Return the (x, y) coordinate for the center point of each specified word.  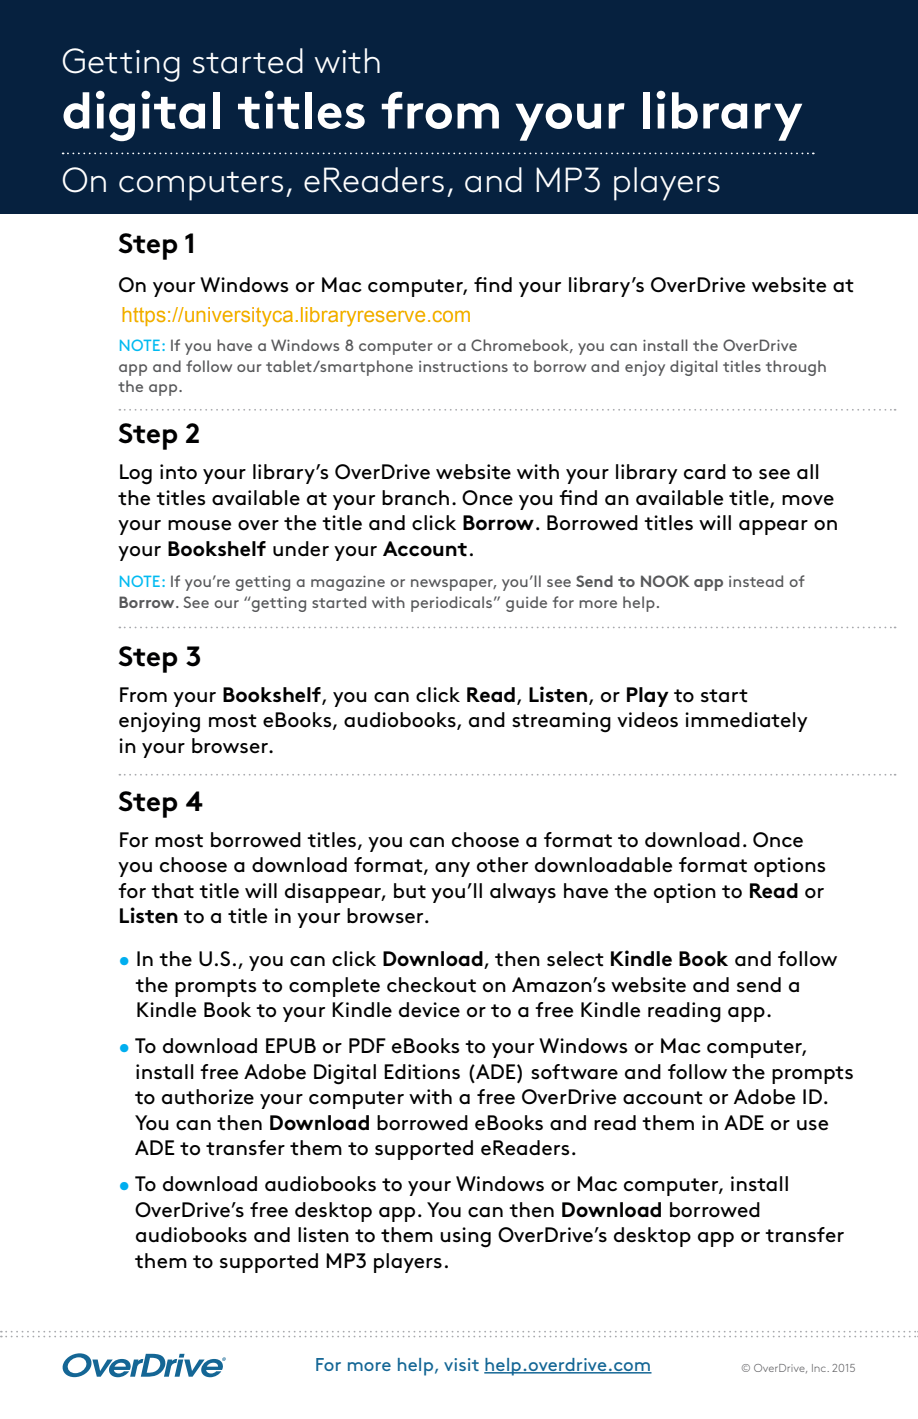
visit (461, 1364)
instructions (463, 366)
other (502, 864)
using (465, 1237)
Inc (820, 1368)
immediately (746, 722)
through (796, 368)
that (172, 890)
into (178, 472)
